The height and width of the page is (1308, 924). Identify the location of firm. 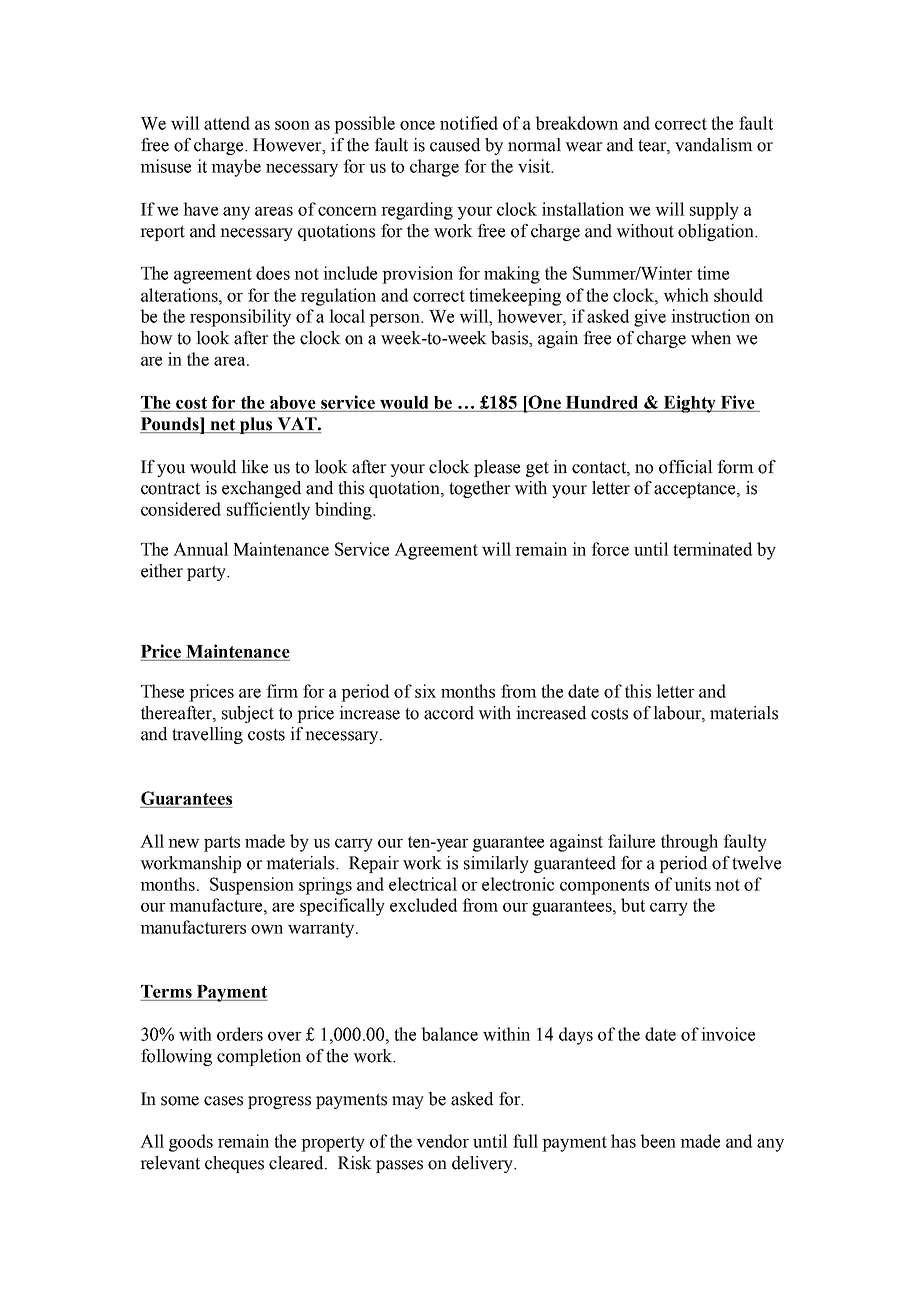
(282, 691).
